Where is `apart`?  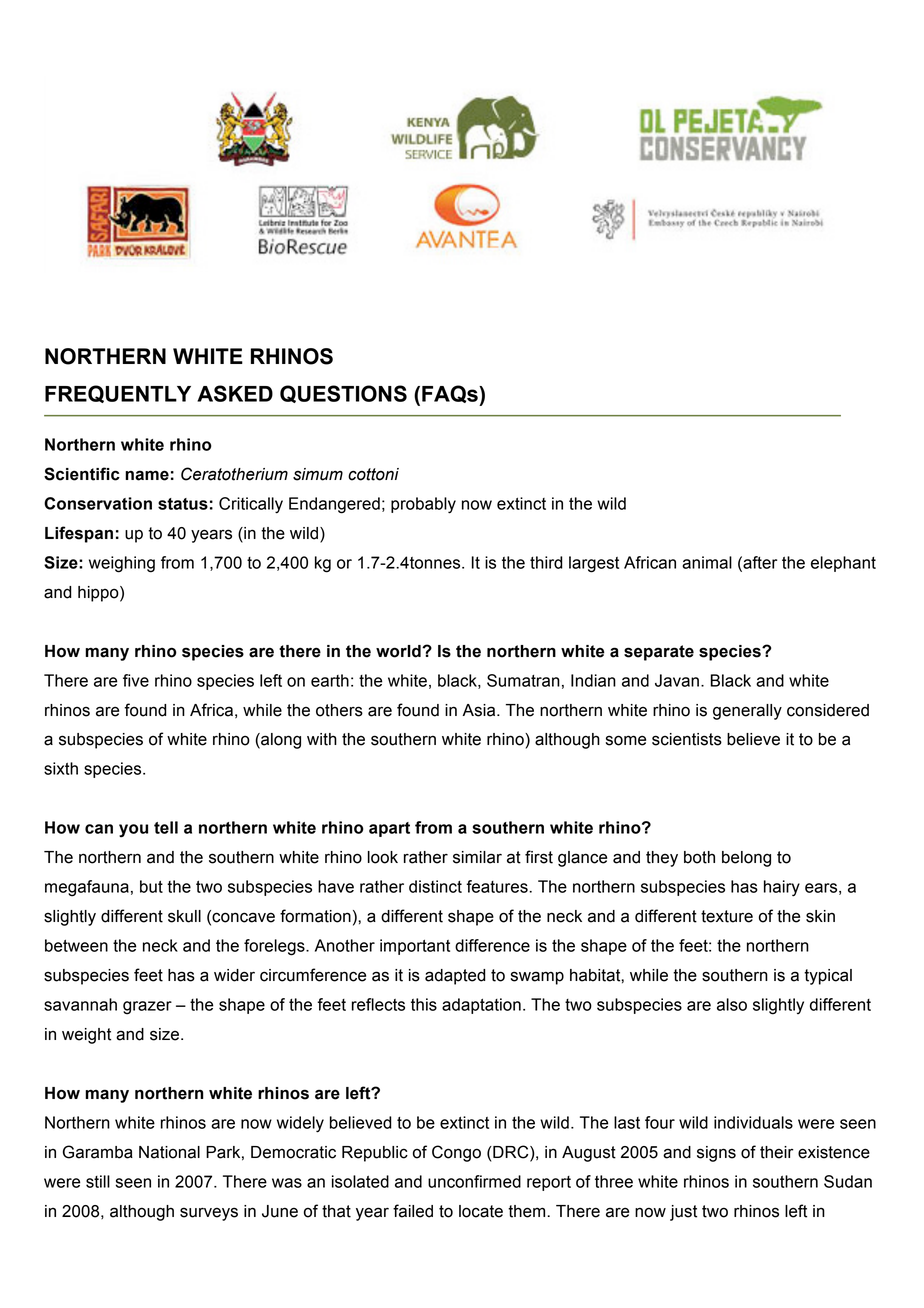 apart is located at coordinates (389, 829).
